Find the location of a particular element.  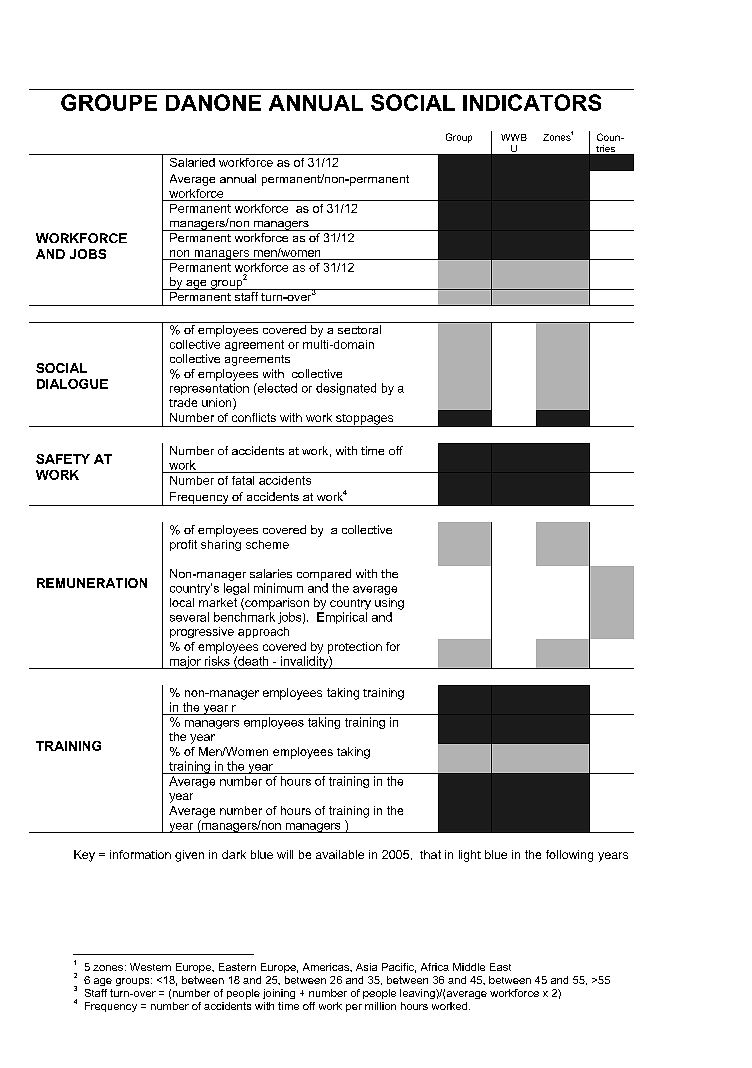

fatal is located at coordinates (243, 480).
